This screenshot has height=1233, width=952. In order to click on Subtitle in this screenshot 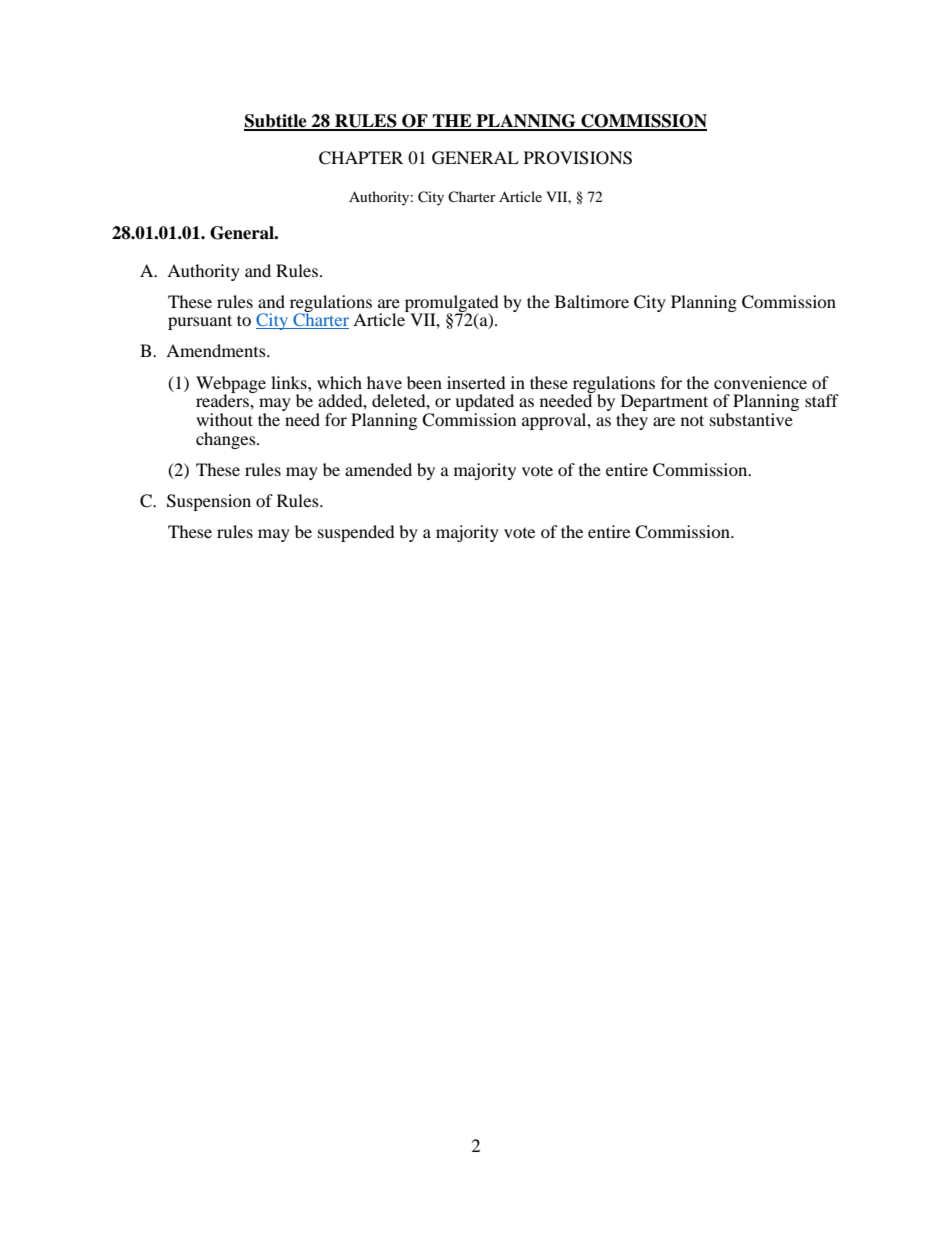, I will do `click(276, 122)`.
